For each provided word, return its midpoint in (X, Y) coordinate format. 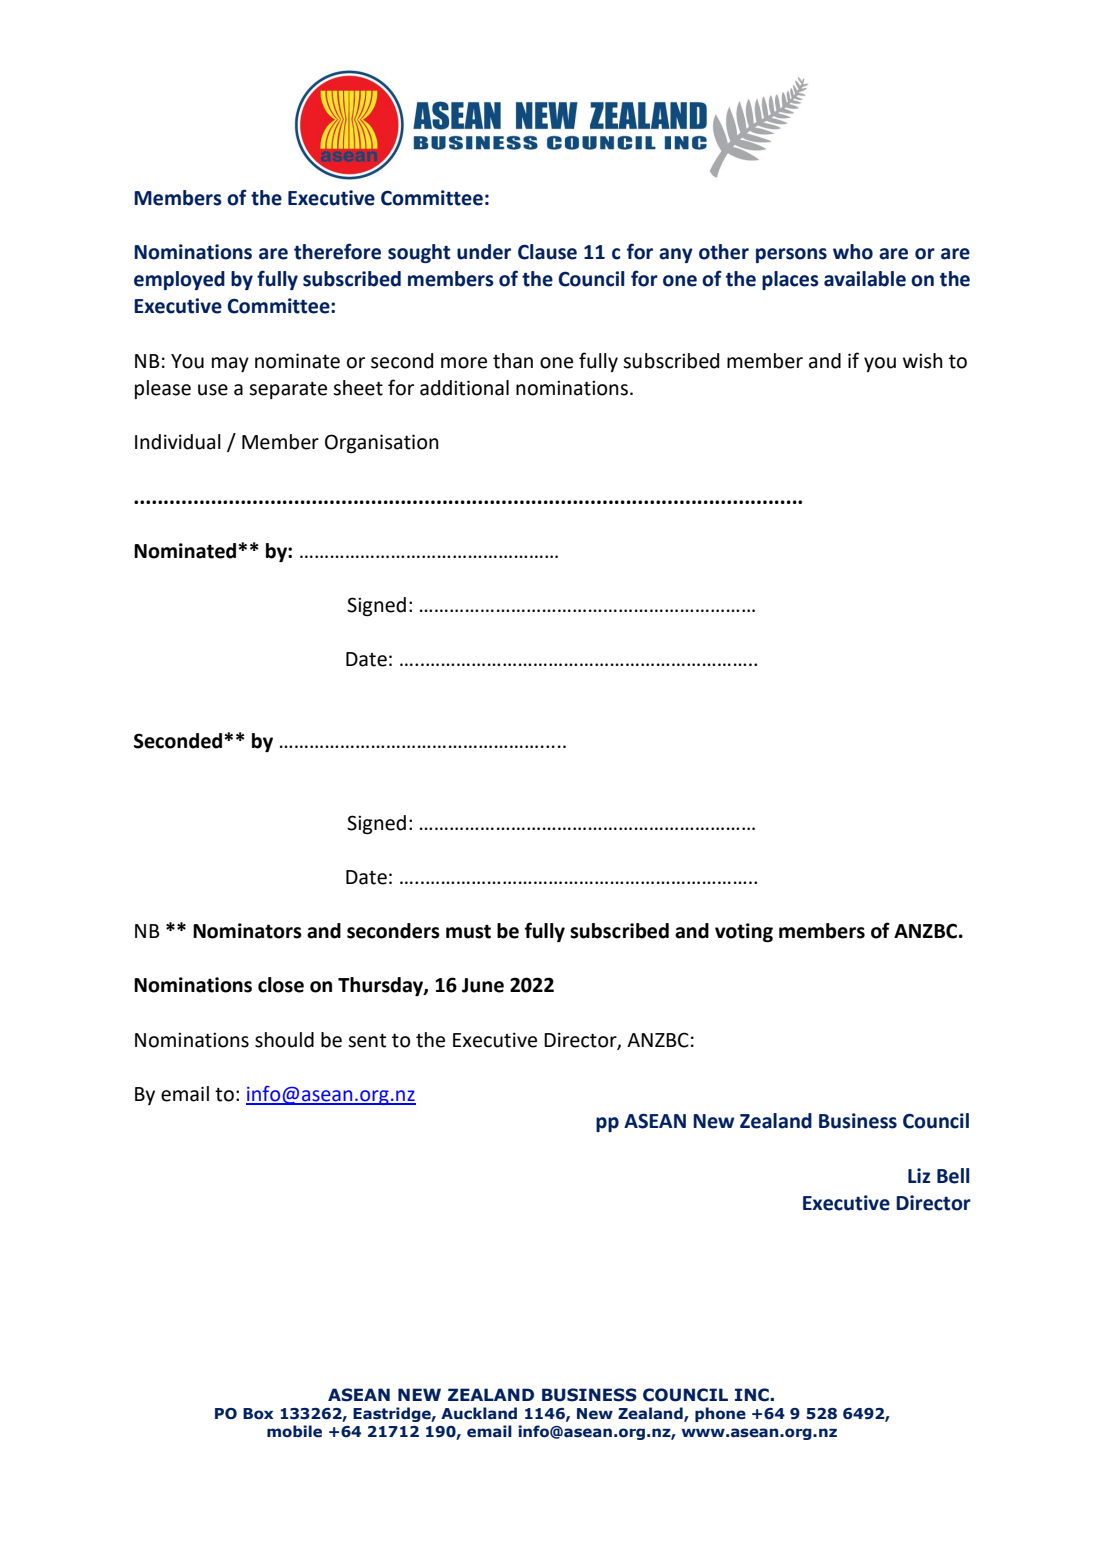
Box (258, 1414)
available (865, 279)
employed (179, 280)
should (284, 1040)
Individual (178, 442)
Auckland (479, 1413)
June (483, 985)
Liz (919, 1175)
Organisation (382, 443)
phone (720, 1414)
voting (744, 932)
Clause (547, 252)
